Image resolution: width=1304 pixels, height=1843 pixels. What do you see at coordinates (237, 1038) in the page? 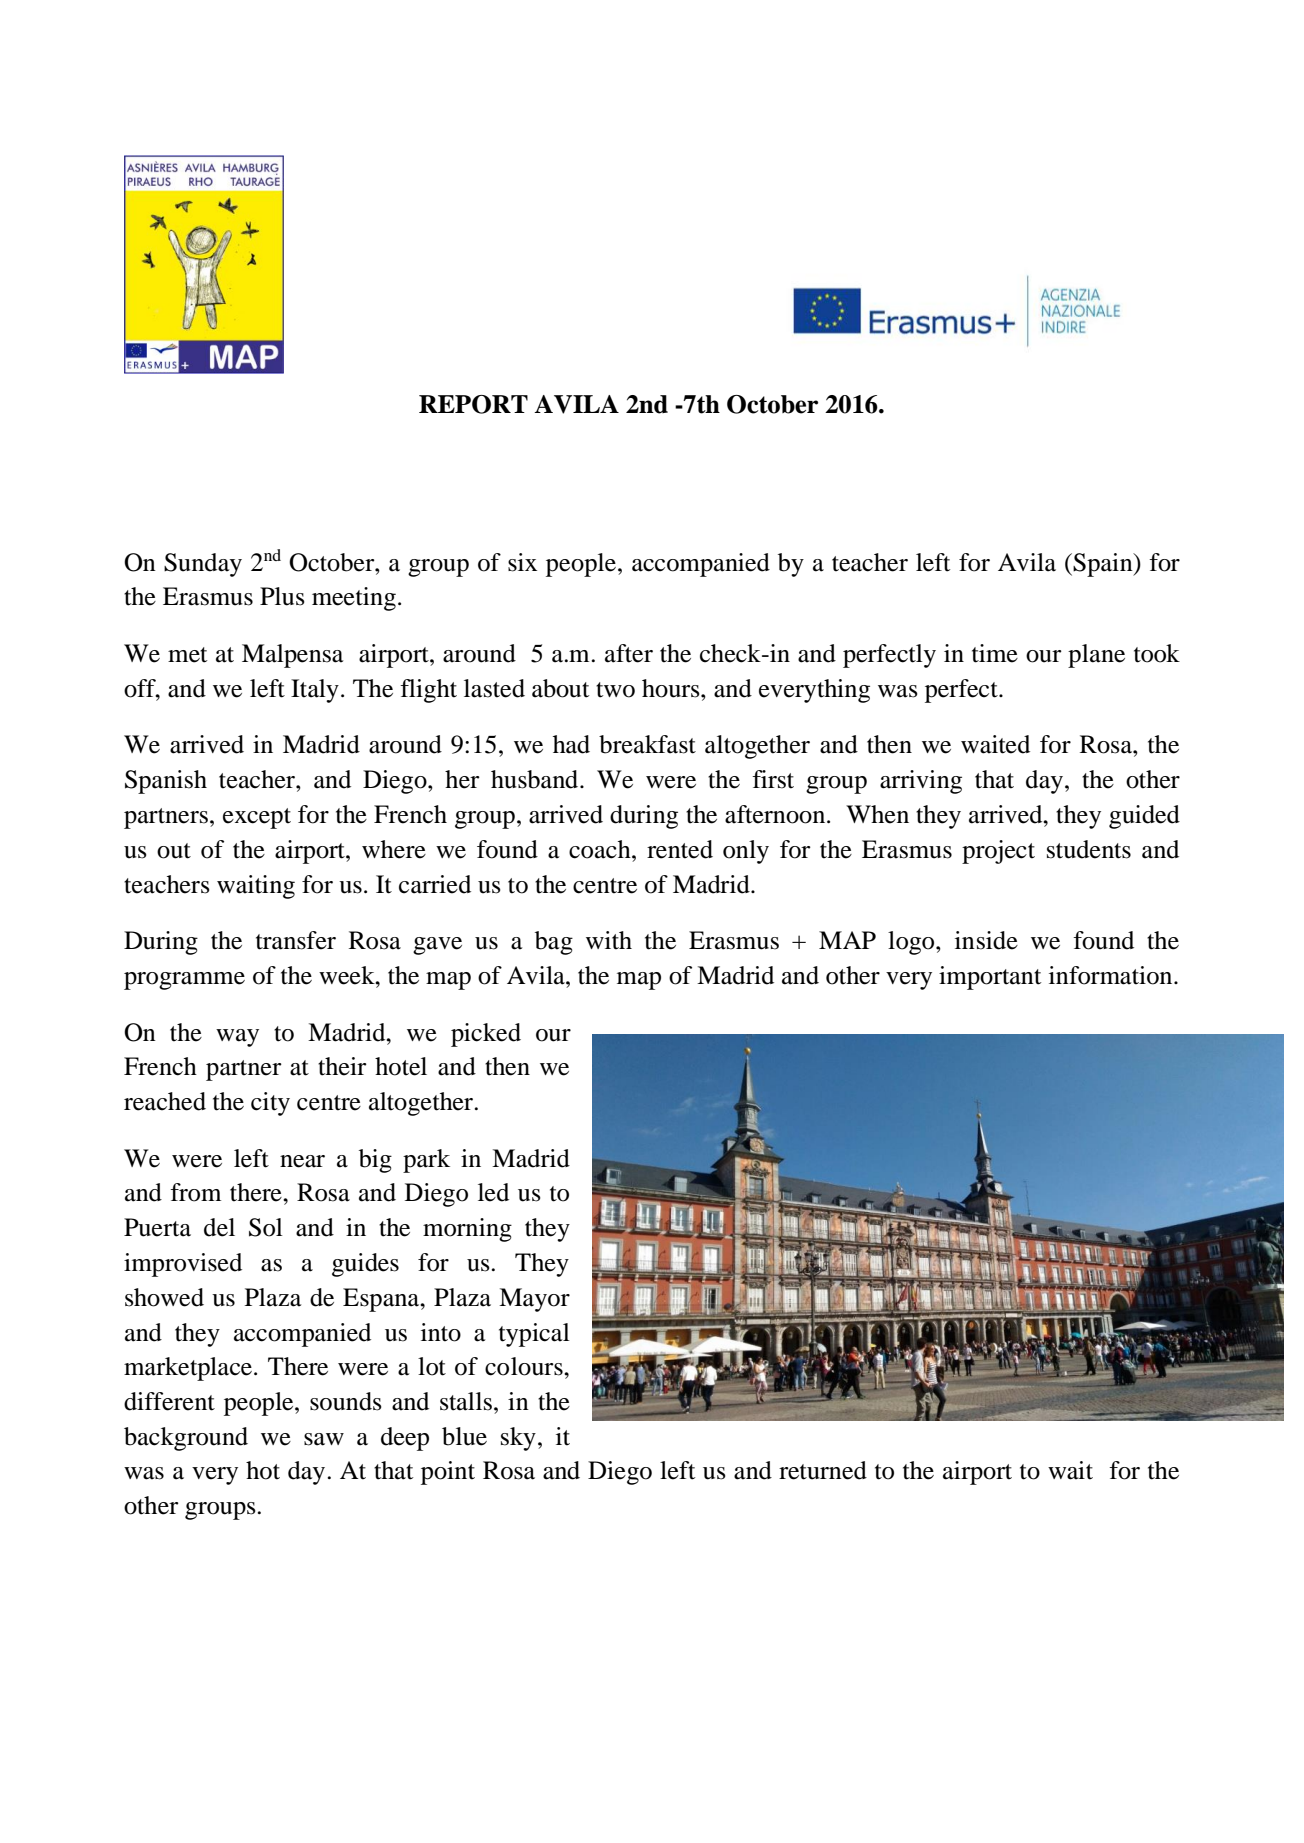
I see `way` at bounding box center [237, 1038].
